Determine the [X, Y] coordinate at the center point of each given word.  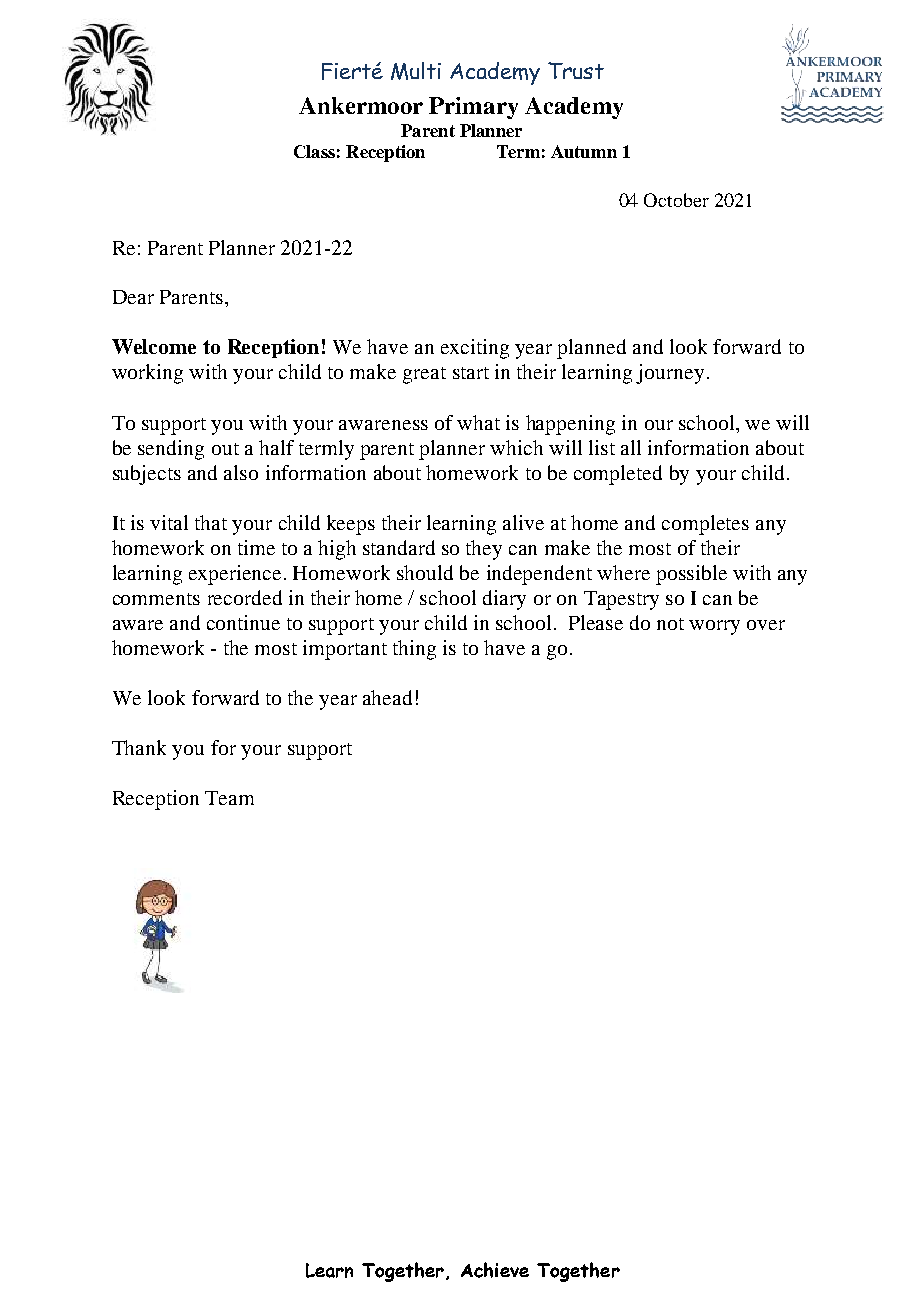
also [241, 472]
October [676, 200]
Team [229, 798]
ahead [387, 697]
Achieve [495, 1270]
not [670, 624]
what [478, 422]
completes [705, 525]
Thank [139, 747]
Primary [473, 108]
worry [714, 627]
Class [314, 151]
